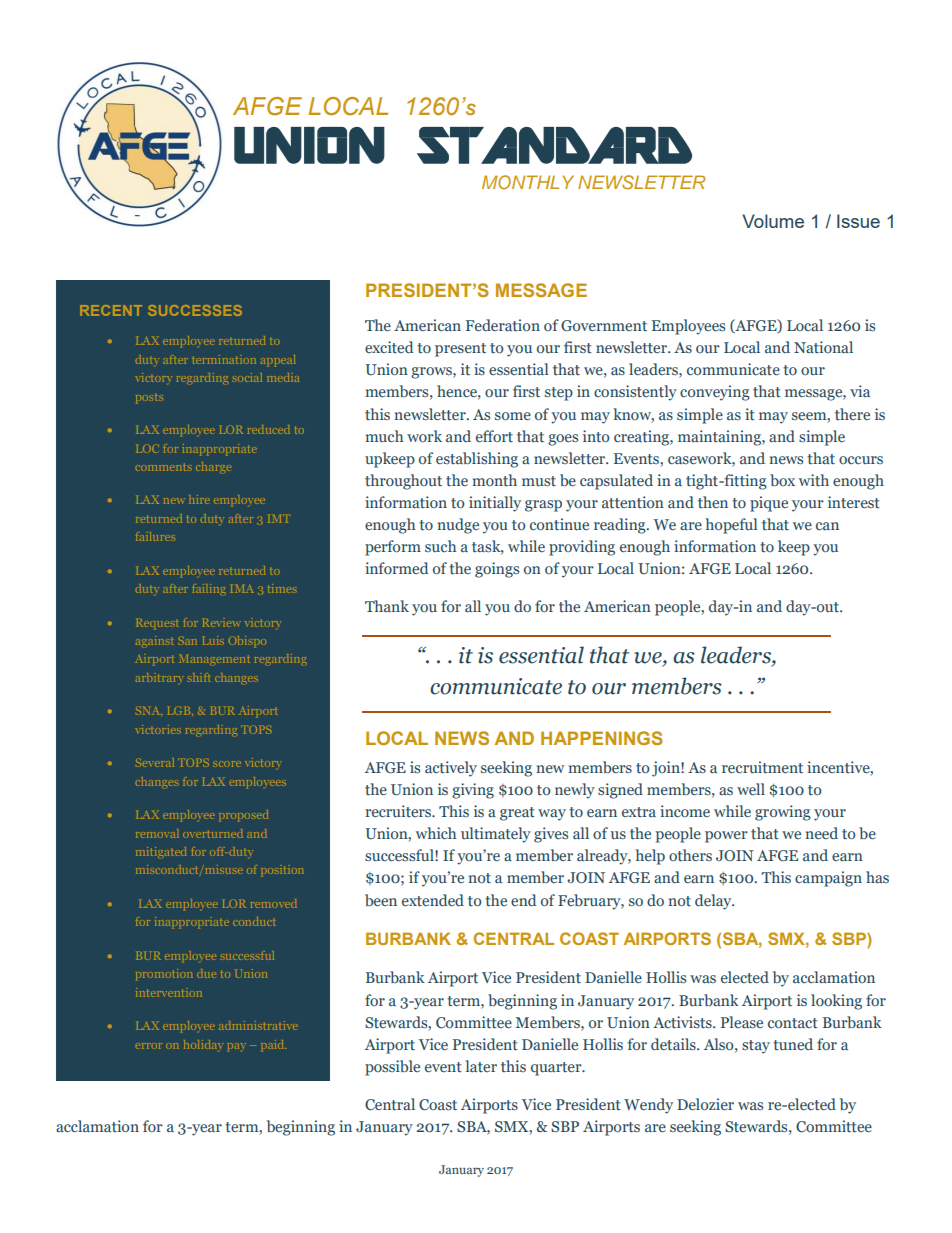 The width and height of the page is (952, 1233). What do you see at coordinates (497, 570) in the page?
I see `goings` at bounding box center [497, 570].
